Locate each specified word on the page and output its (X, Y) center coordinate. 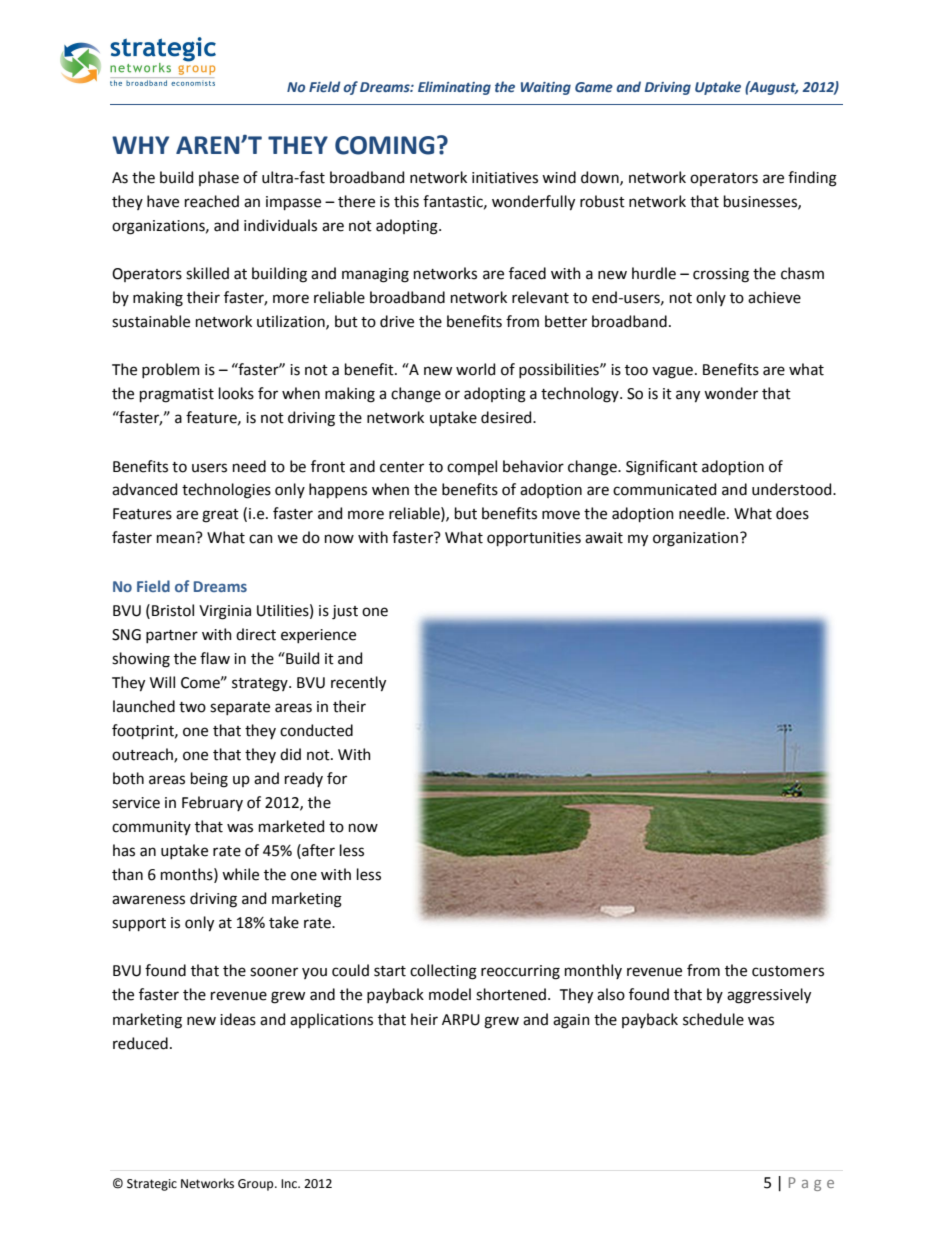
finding (812, 179)
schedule (713, 1019)
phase (219, 178)
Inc (290, 1184)
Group (257, 1185)
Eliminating (454, 88)
